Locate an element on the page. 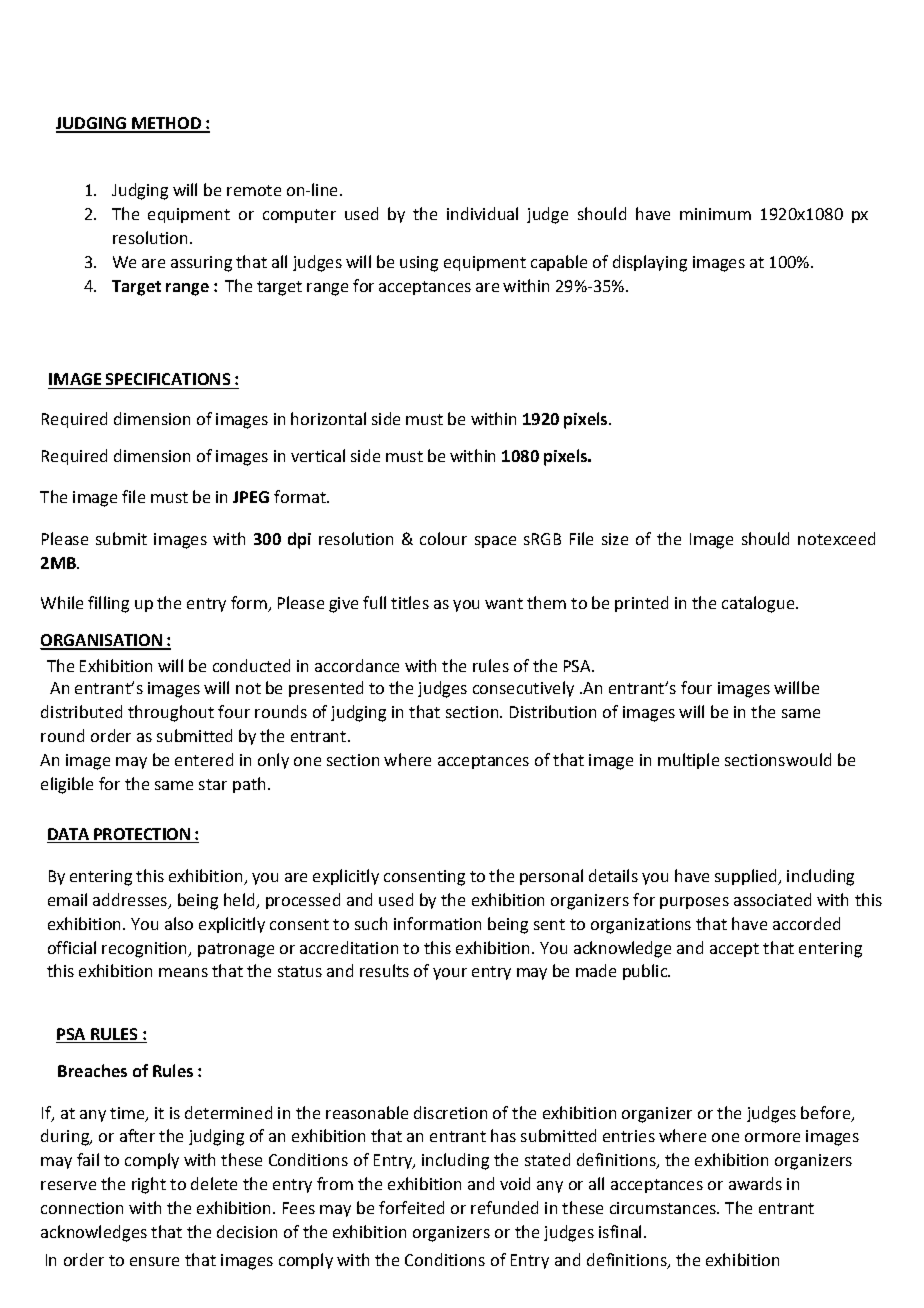 The image size is (924, 1308). consecutively is located at coordinates (523, 689).
